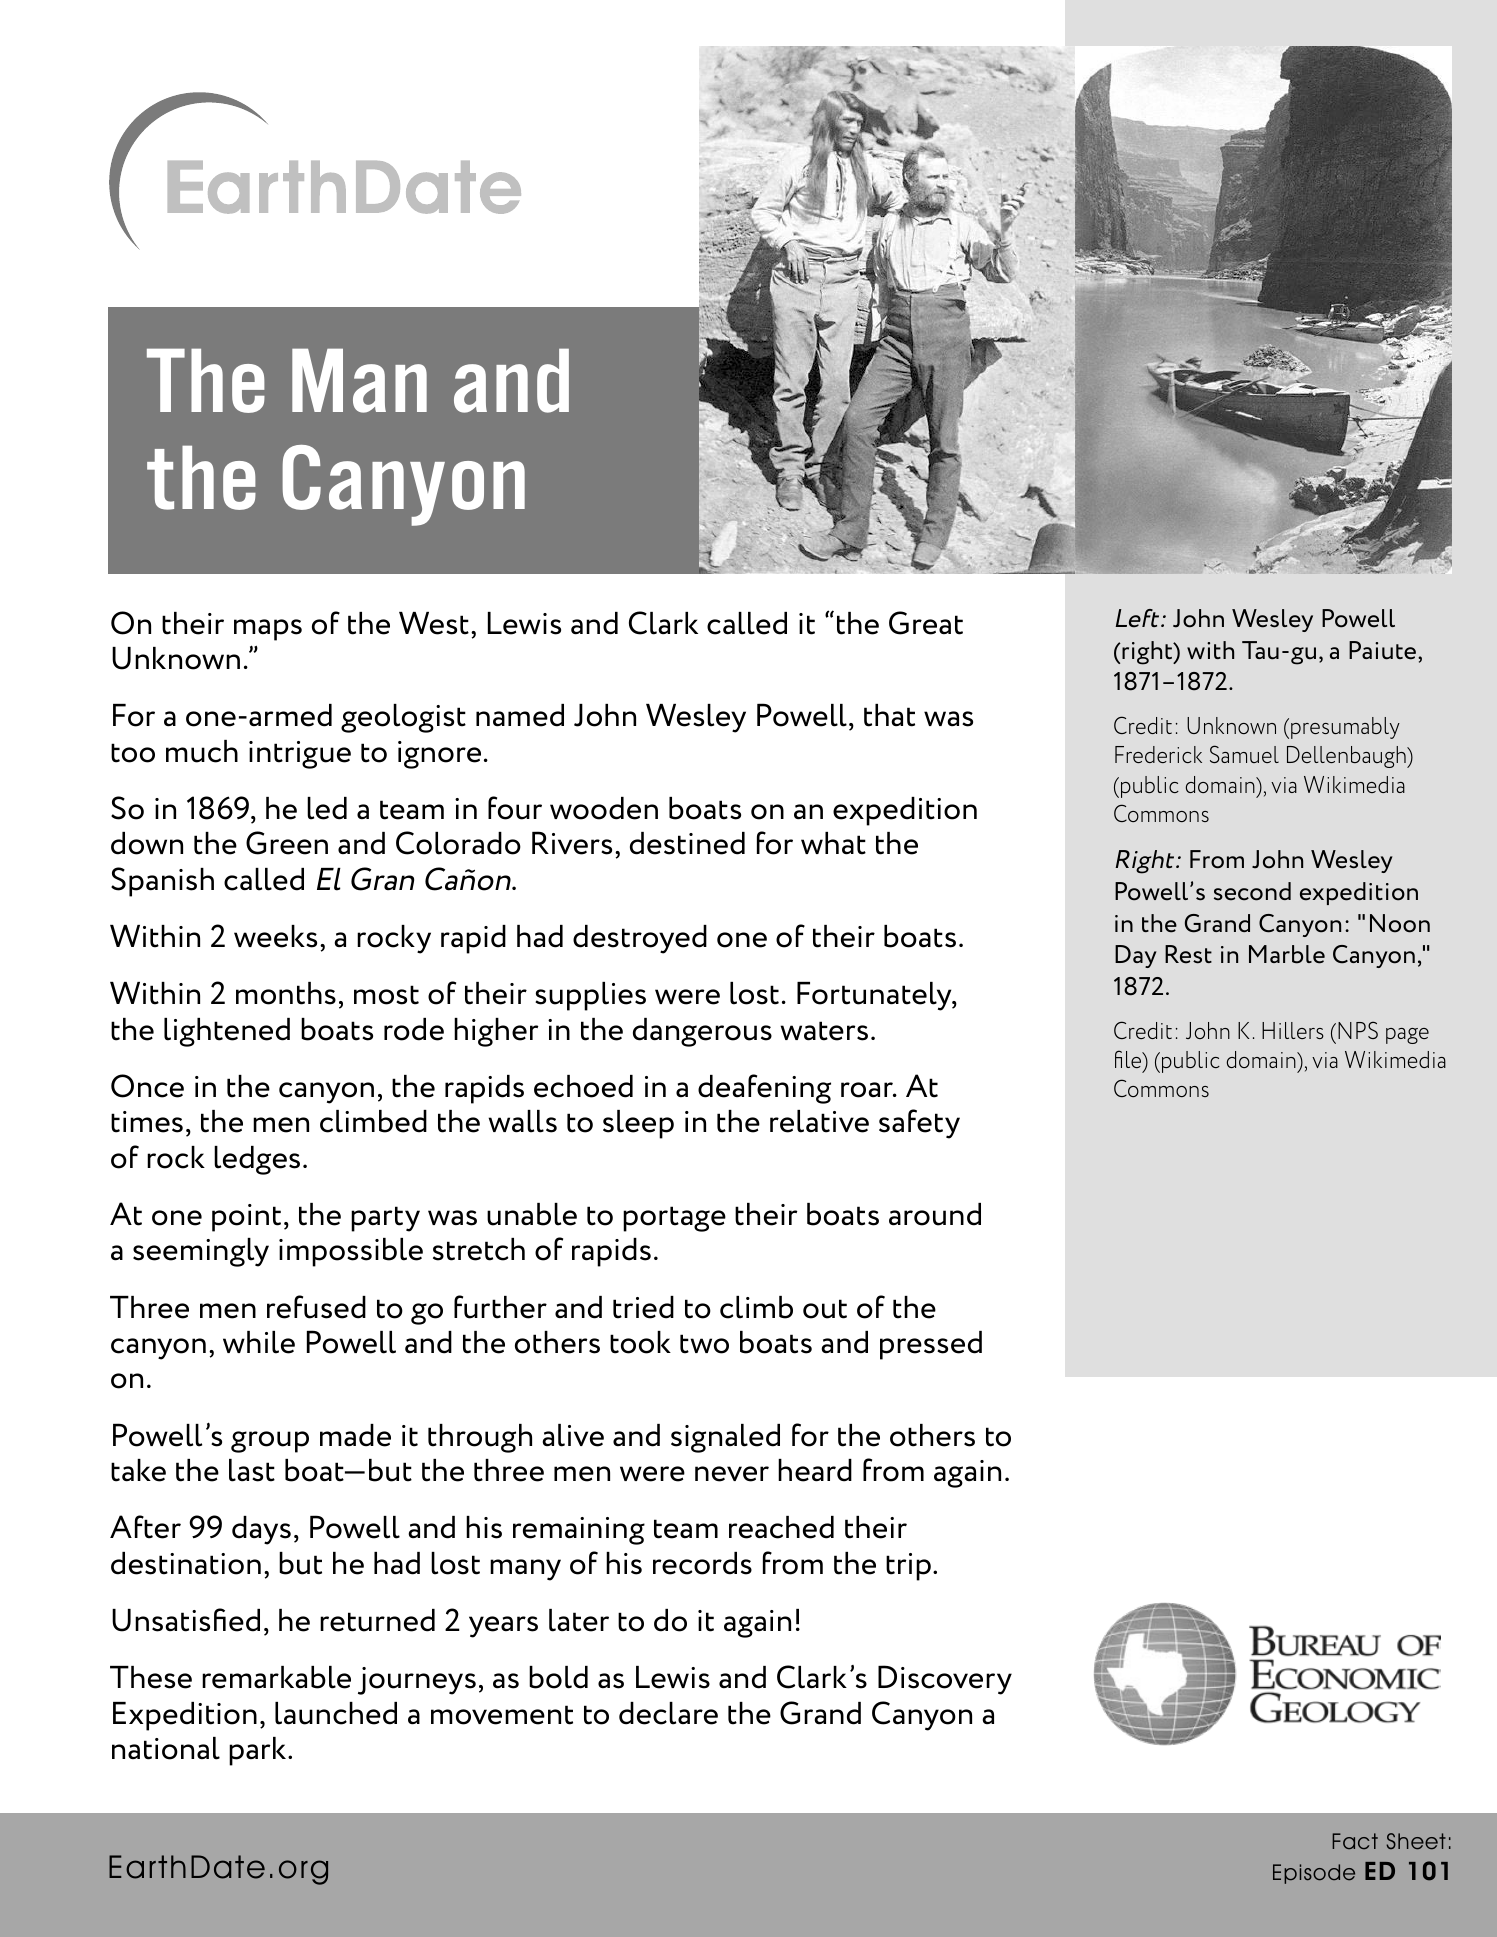 The width and height of the image is (1497, 1937). What do you see at coordinates (1345, 728) in the image?
I see `presumably` at bounding box center [1345, 728].
